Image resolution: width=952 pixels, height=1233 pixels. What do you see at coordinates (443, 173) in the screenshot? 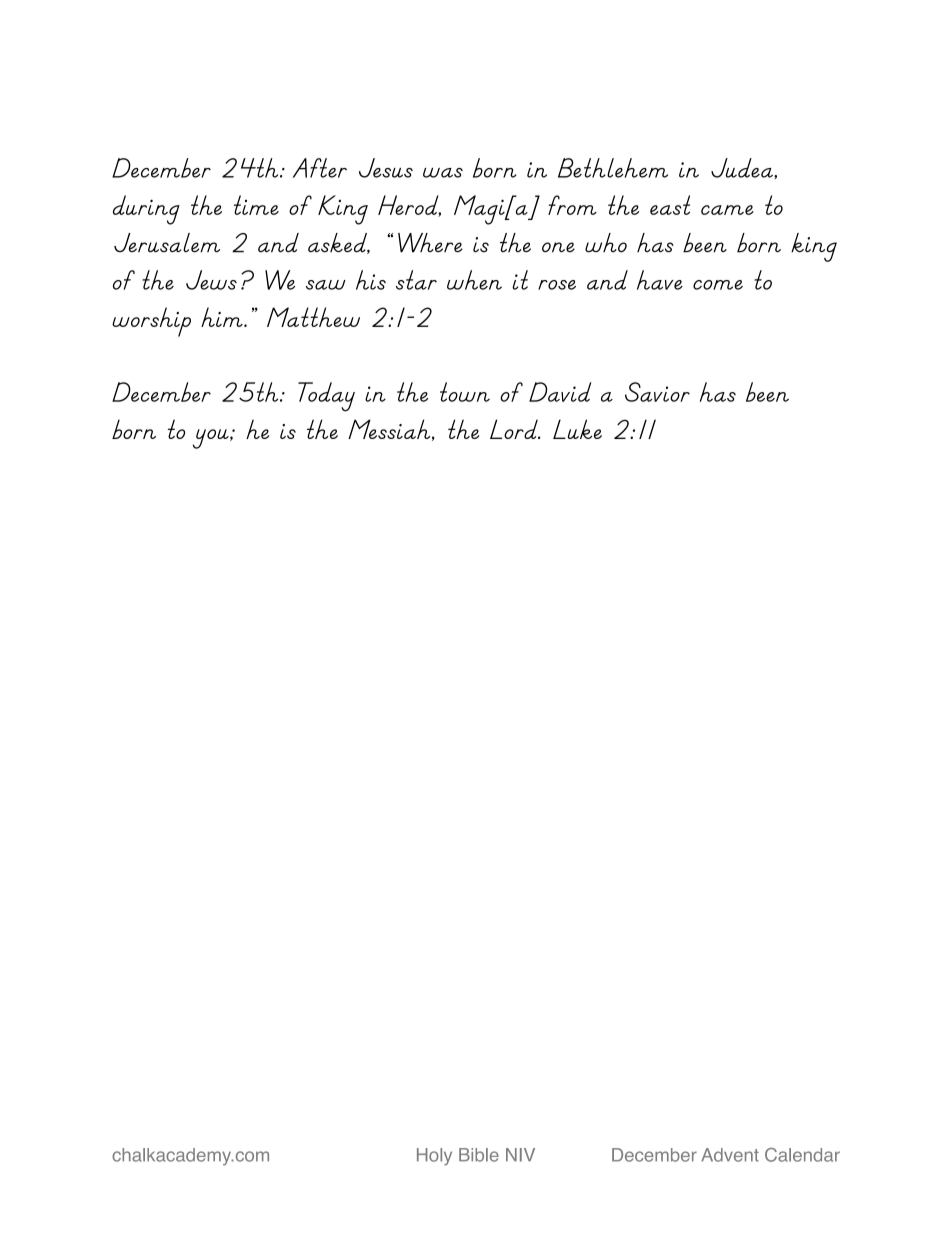
I see `was` at bounding box center [443, 173].
